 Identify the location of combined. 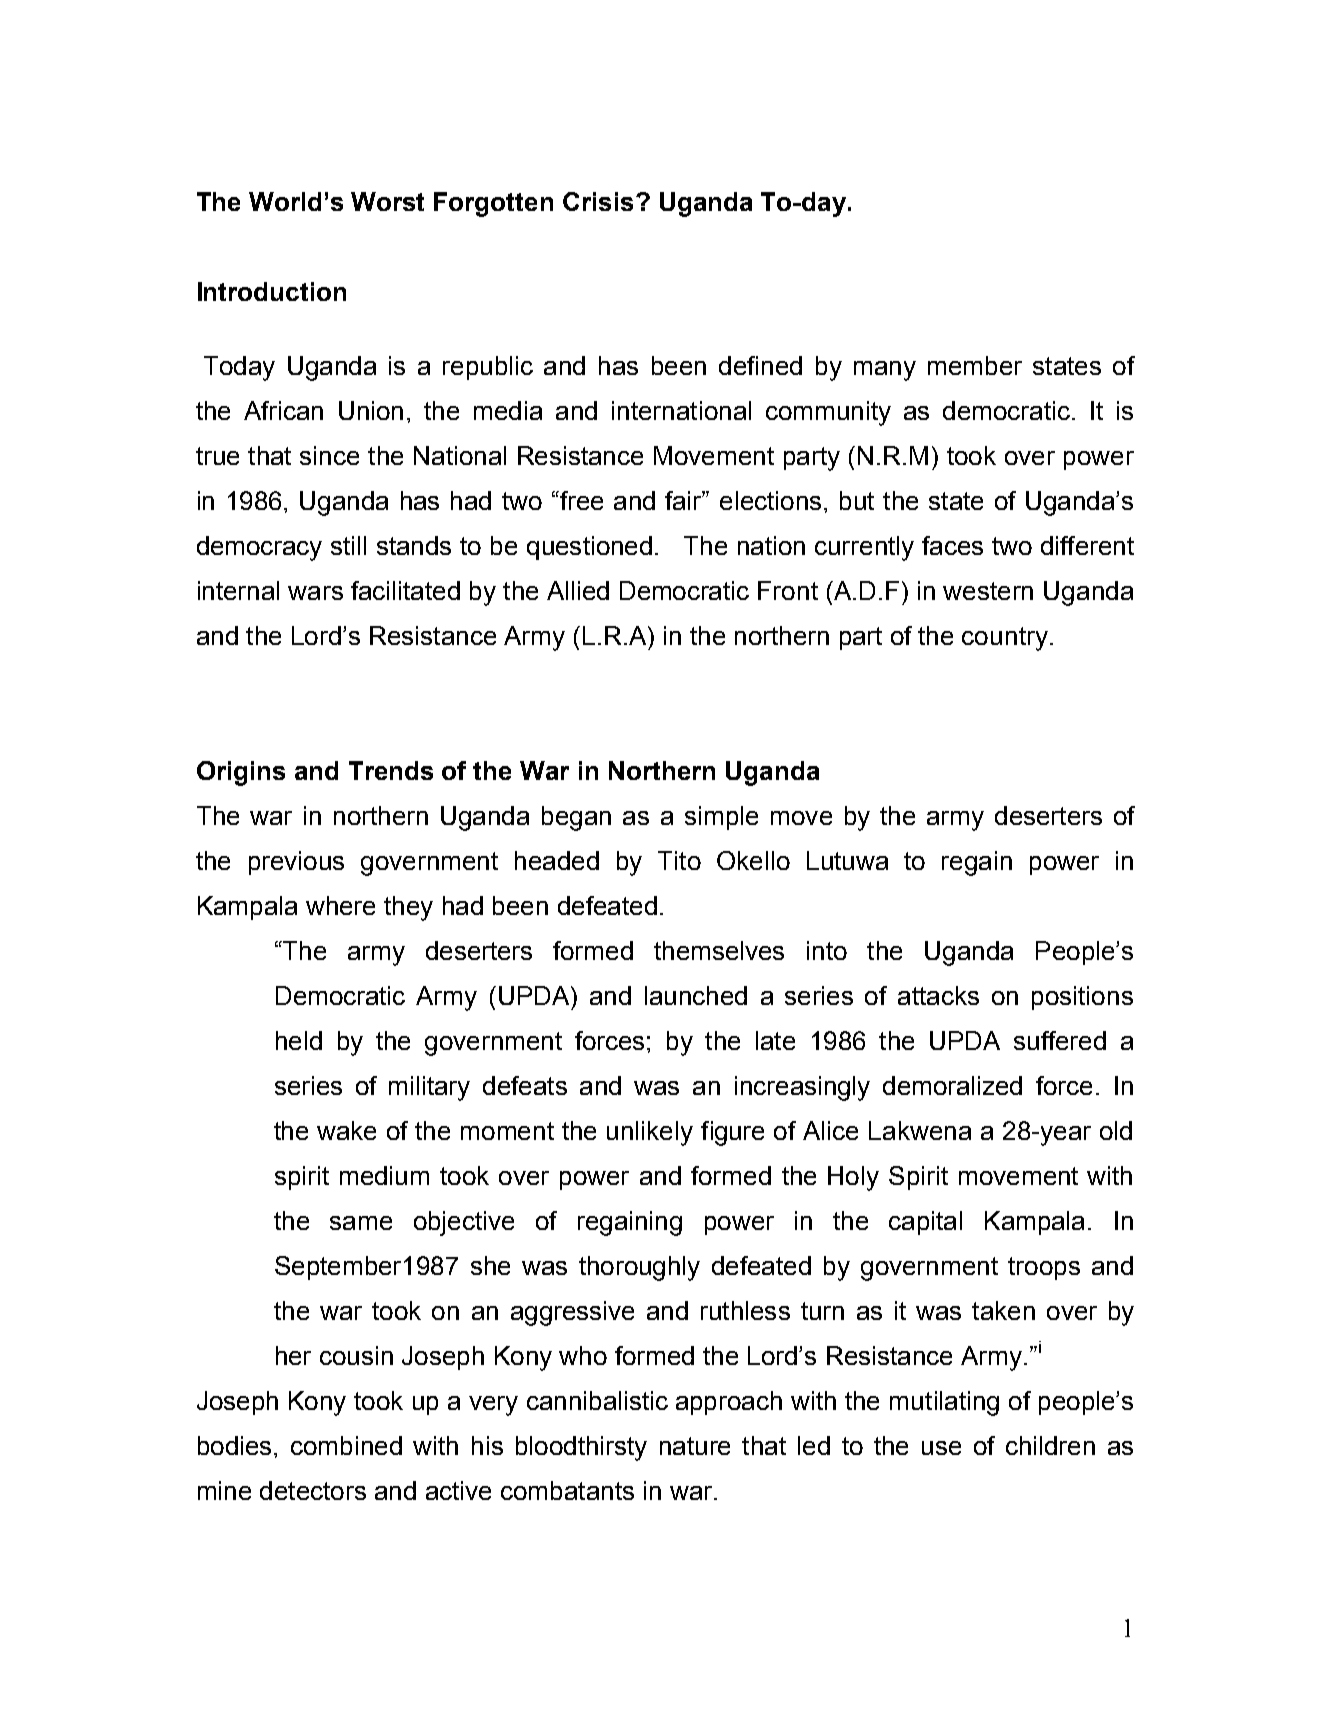
(346, 1445).
